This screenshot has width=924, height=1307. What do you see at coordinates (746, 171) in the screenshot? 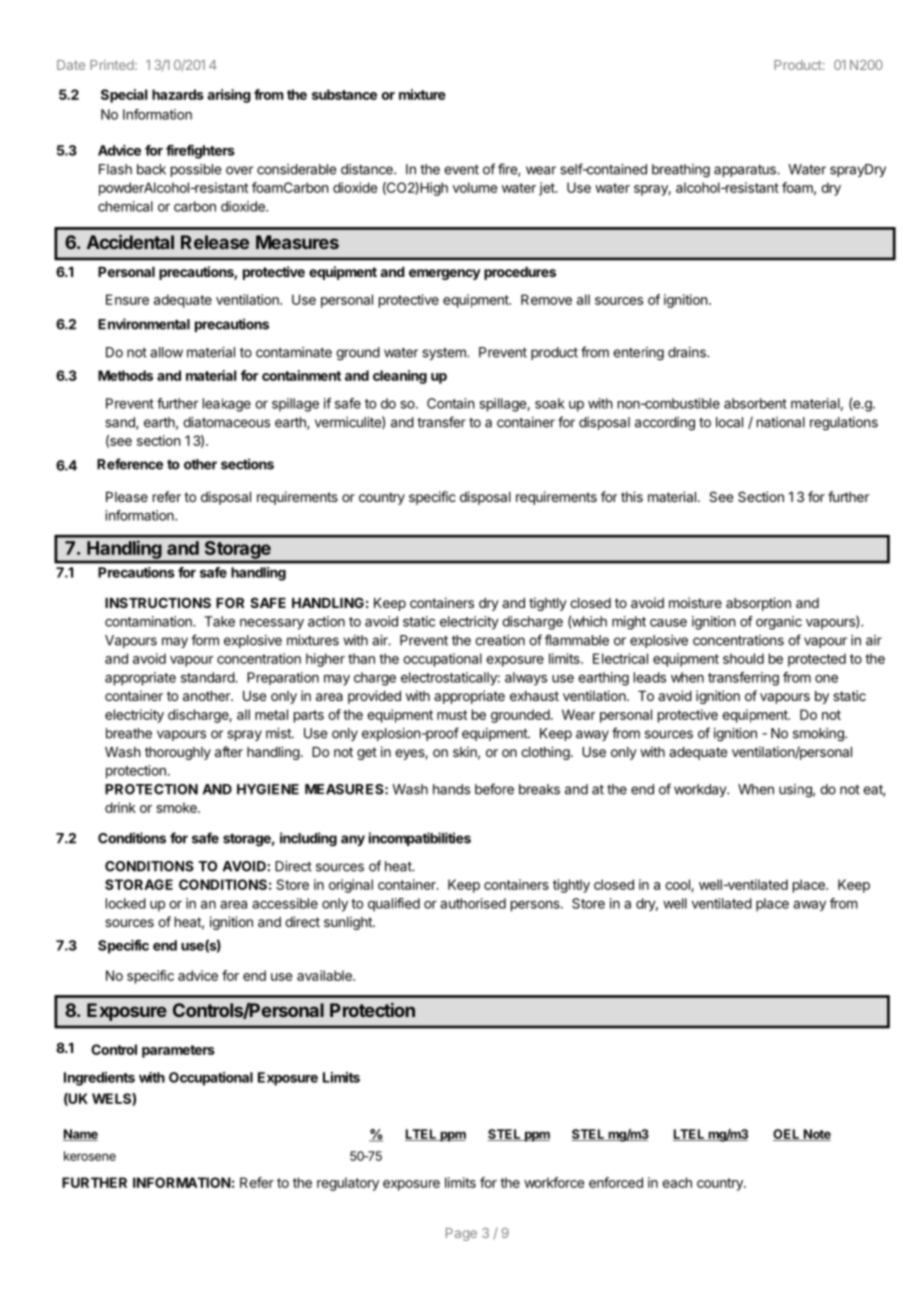
I see `apparatus` at bounding box center [746, 171].
